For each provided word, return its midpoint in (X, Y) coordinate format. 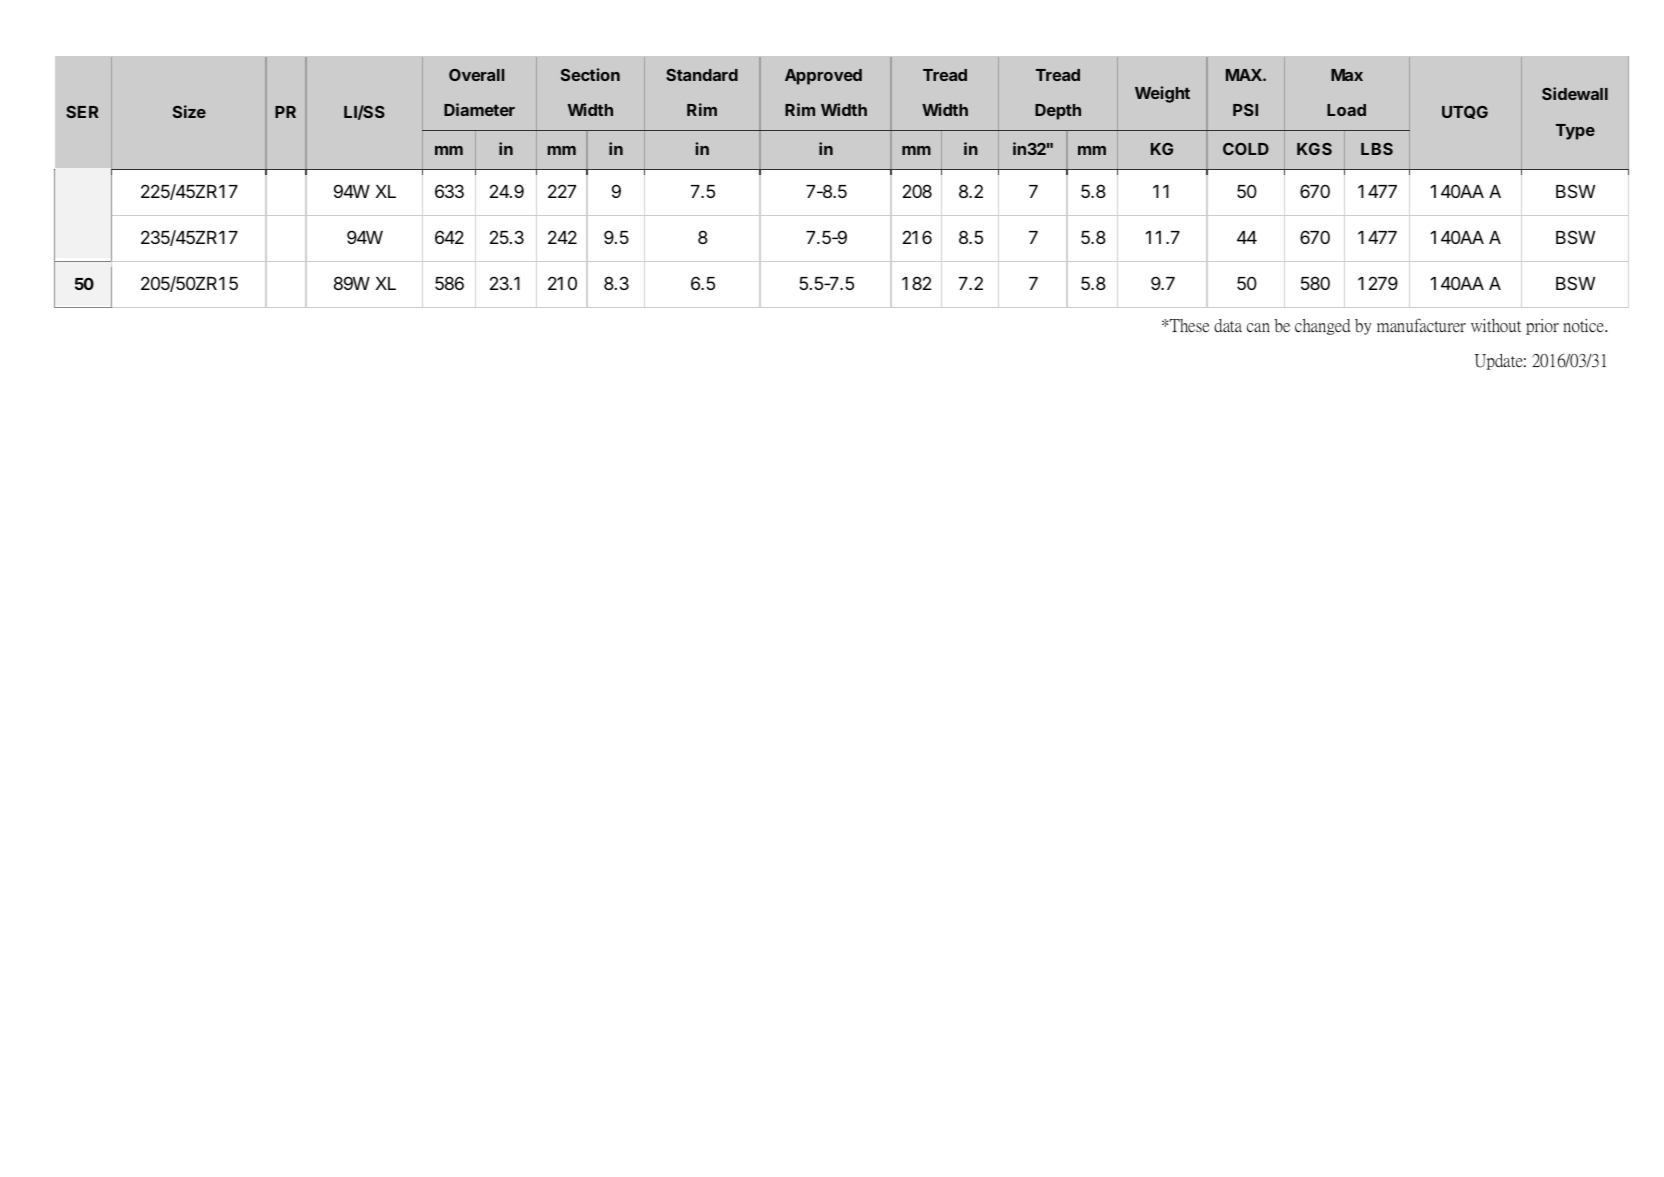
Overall (476, 75)
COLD (1246, 149)
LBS (1377, 149)
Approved (823, 77)
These (1189, 326)
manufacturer (1421, 325)
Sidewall (1575, 93)
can (1258, 327)
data (1228, 325)
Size (189, 111)
